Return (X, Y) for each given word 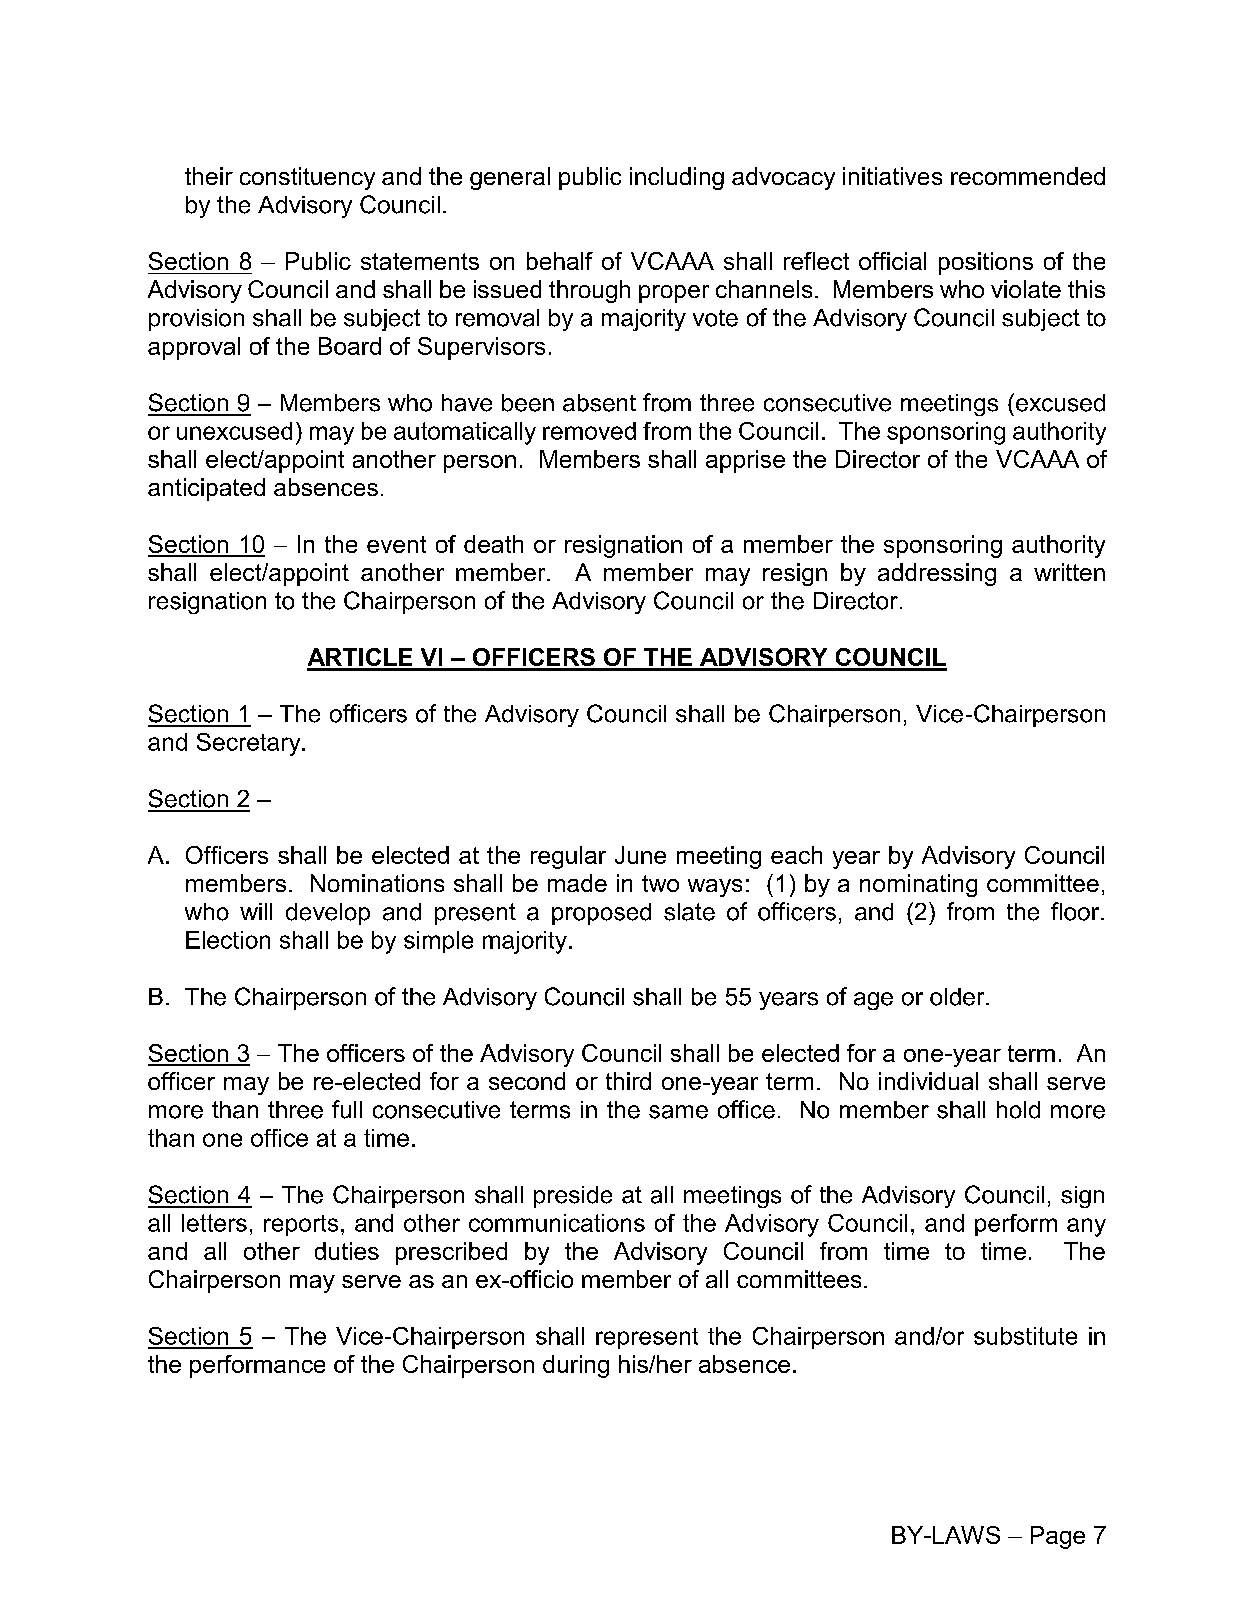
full (347, 1109)
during (576, 1366)
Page (1058, 1537)
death (493, 544)
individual (928, 1081)
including (677, 178)
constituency (307, 178)
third (628, 1081)
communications (557, 1223)
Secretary (250, 744)
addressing (937, 574)
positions (986, 263)
